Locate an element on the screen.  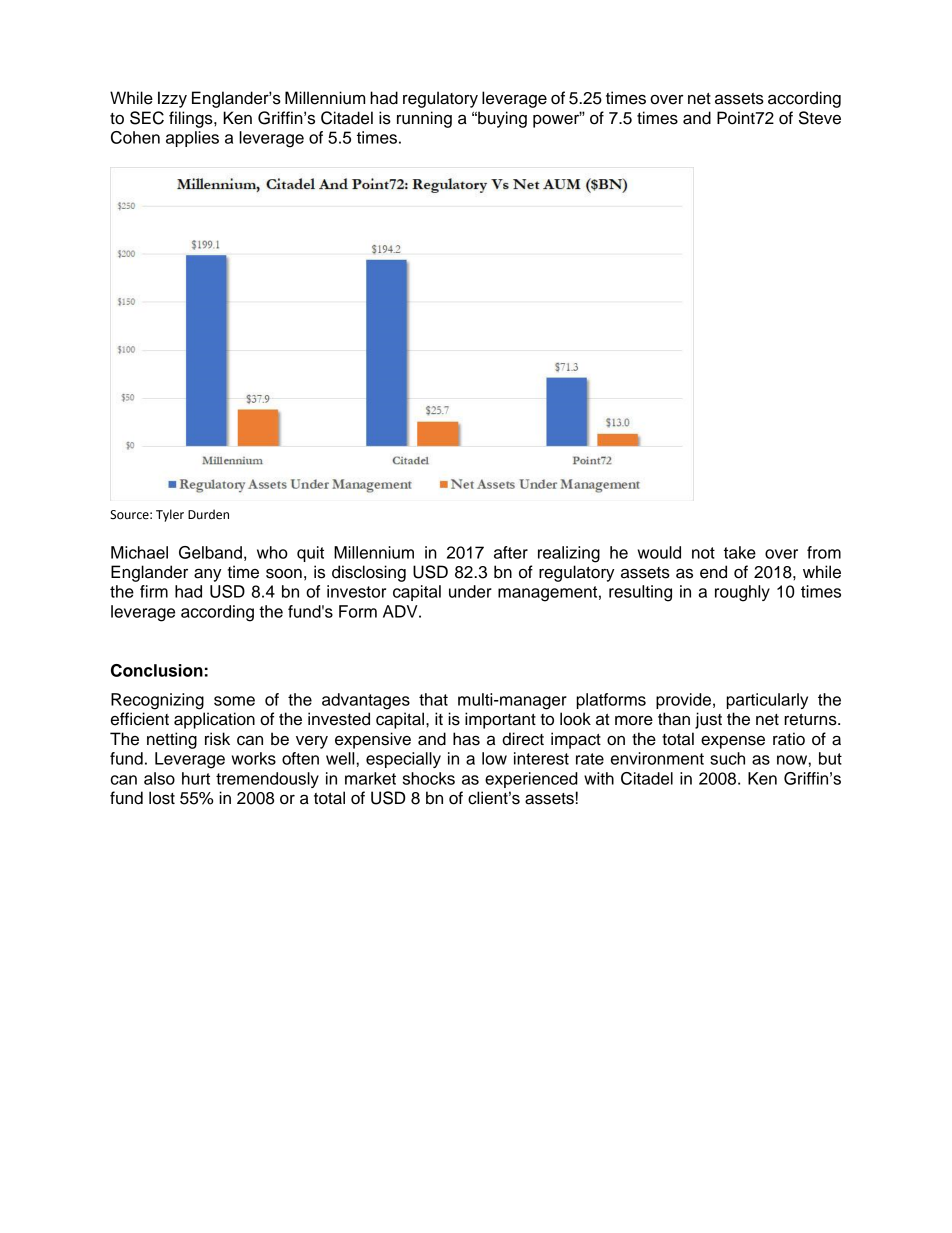
realizing is located at coordinates (569, 554).
